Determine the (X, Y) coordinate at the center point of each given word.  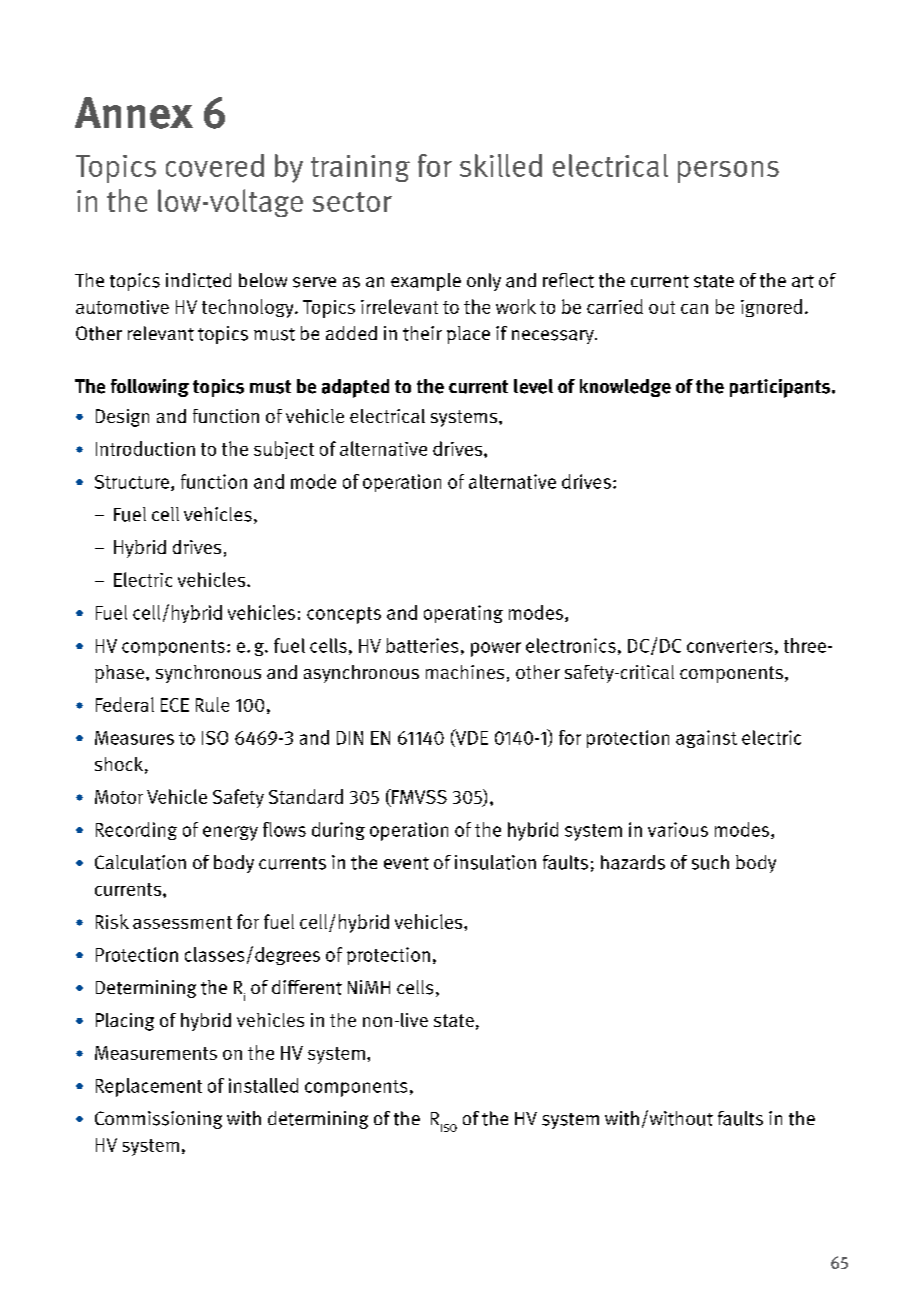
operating (463, 614)
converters (730, 646)
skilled (501, 165)
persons (728, 172)
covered (215, 165)
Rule (212, 704)
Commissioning (158, 1120)
